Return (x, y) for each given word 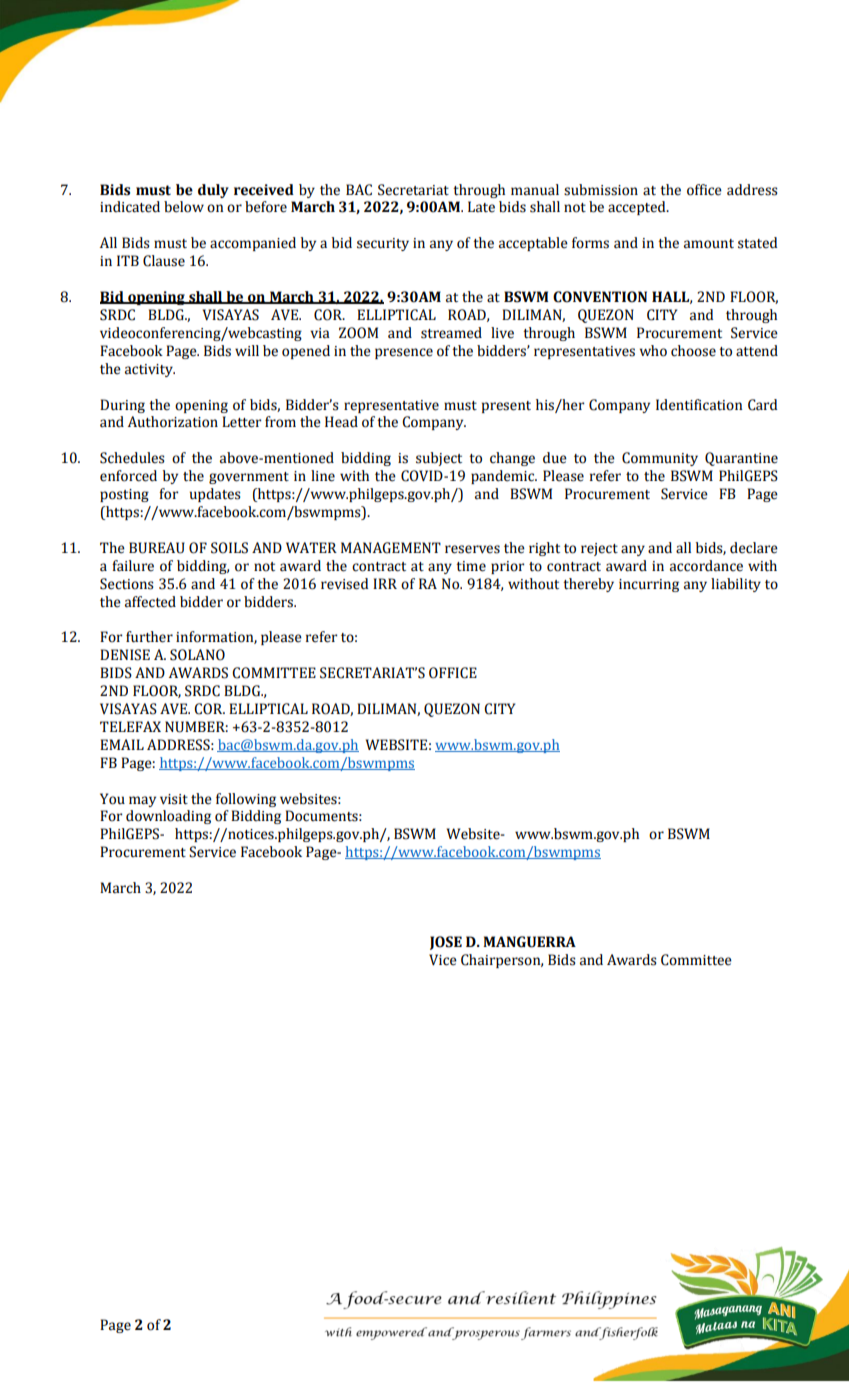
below (184, 207)
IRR (385, 583)
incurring (649, 585)
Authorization (173, 422)
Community (660, 459)
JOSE (446, 943)
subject (439, 459)
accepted (638, 208)
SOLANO (197, 655)
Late (481, 207)
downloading (168, 817)
